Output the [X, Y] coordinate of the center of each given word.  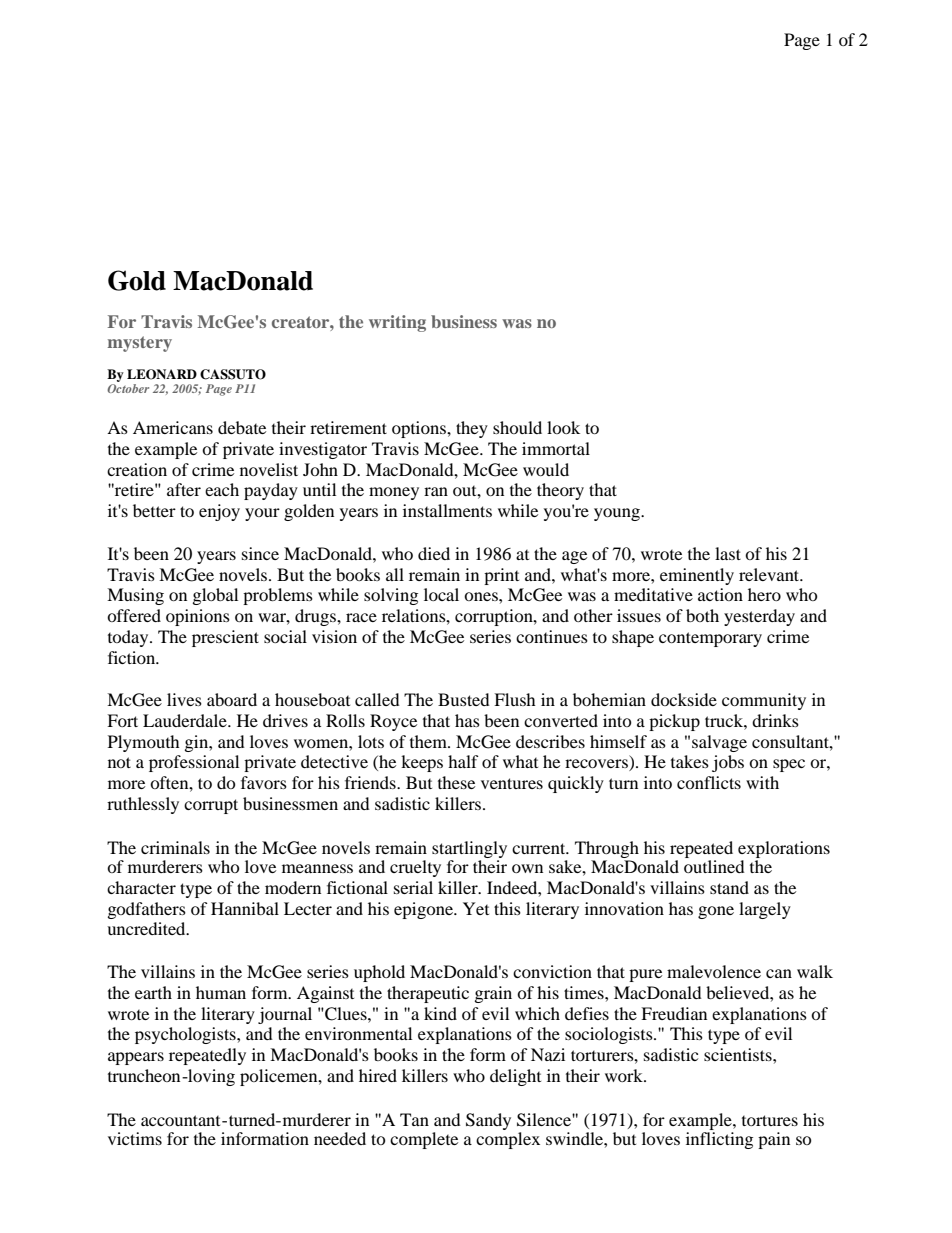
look [563, 427]
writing [397, 323]
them [429, 741]
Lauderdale [186, 720]
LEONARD [162, 374]
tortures [770, 1120]
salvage [719, 743]
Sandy [488, 1121]
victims [135, 1138]
